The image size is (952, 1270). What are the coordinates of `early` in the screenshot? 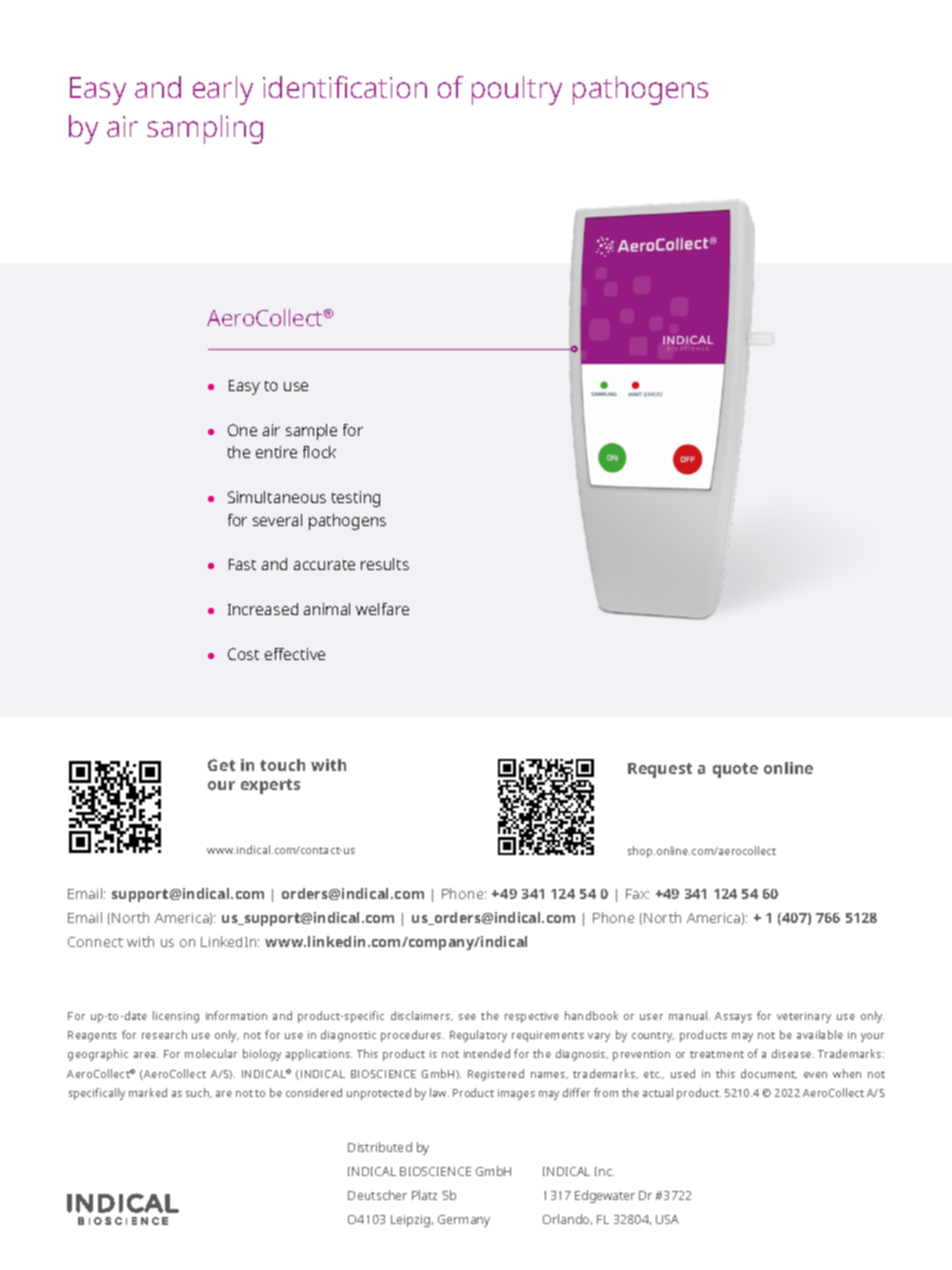 It's located at (223, 90).
